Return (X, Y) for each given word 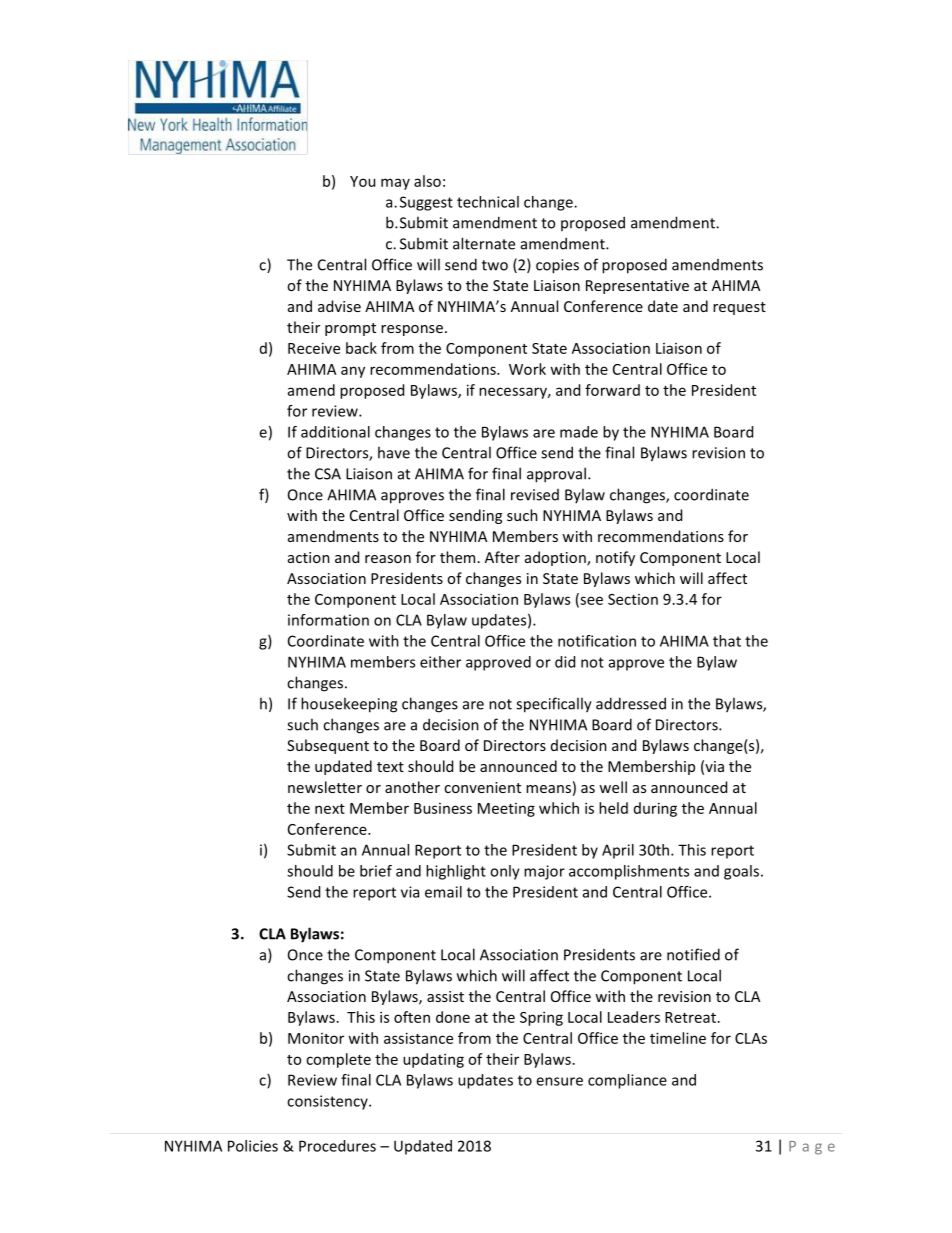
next (330, 809)
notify (615, 558)
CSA (328, 474)
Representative (637, 287)
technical (488, 202)
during (655, 809)
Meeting (506, 810)
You (362, 181)
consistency (328, 1102)
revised (535, 495)
